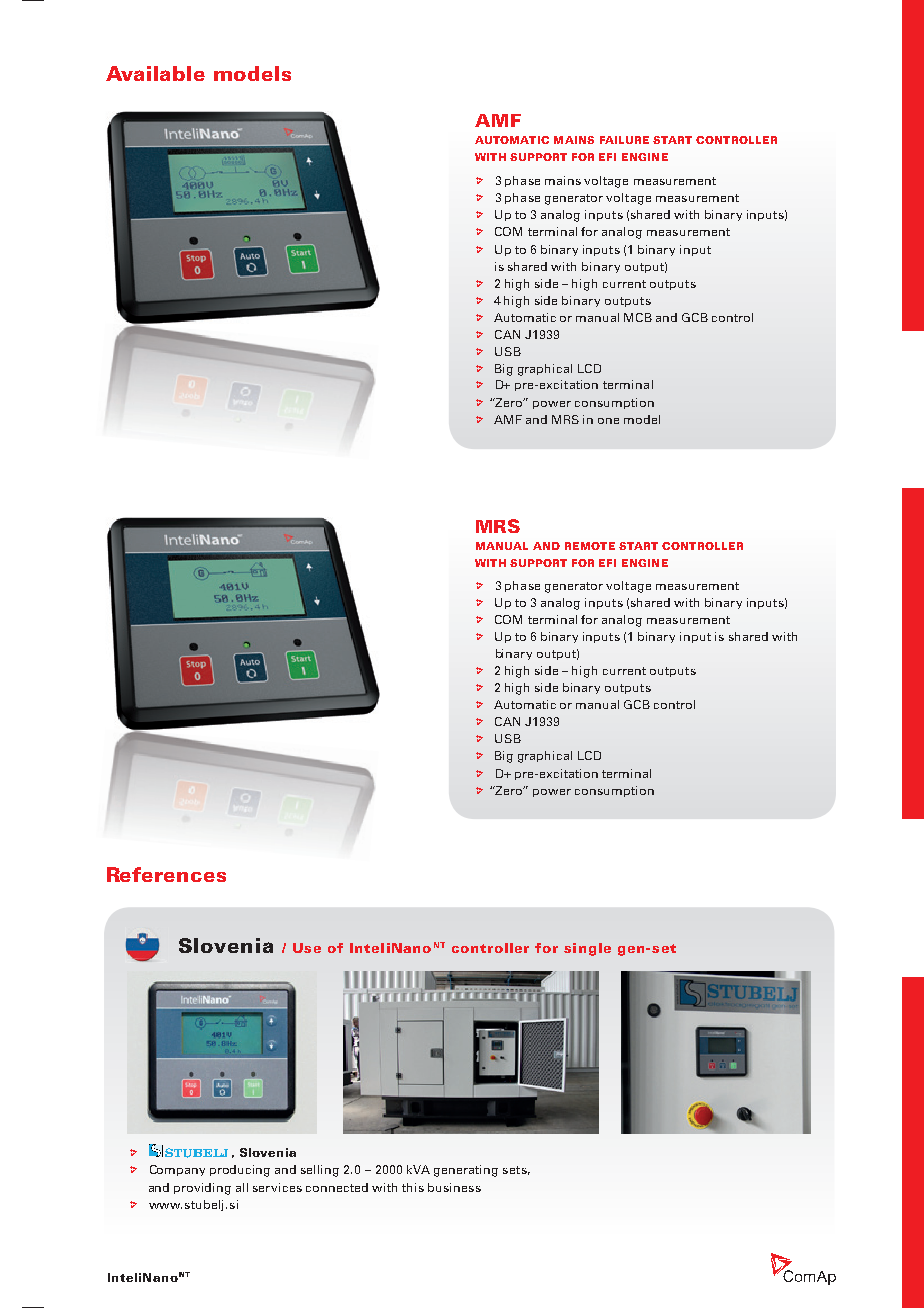  Describe the element at coordinates (590, 546) in the screenshot. I see `REMOTE` at that location.
